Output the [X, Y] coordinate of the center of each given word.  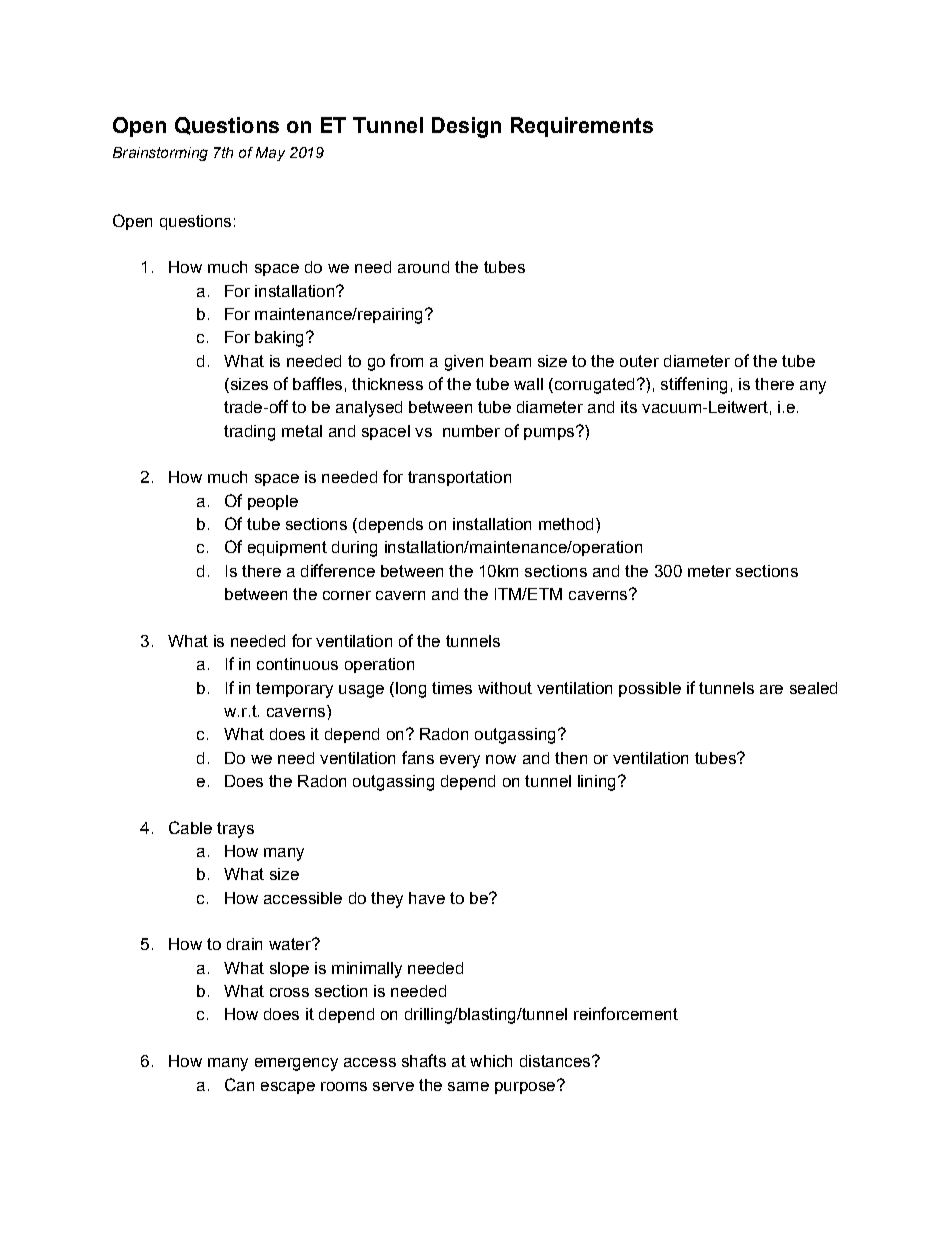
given [464, 363]
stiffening [694, 385]
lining [596, 783]
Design [466, 127]
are [771, 689]
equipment [287, 548]
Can [239, 1084]
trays [235, 830]
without [505, 688]
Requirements [582, 127]
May [270, 154]
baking [279, 339]
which [491, 1061]
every [460, 761]
